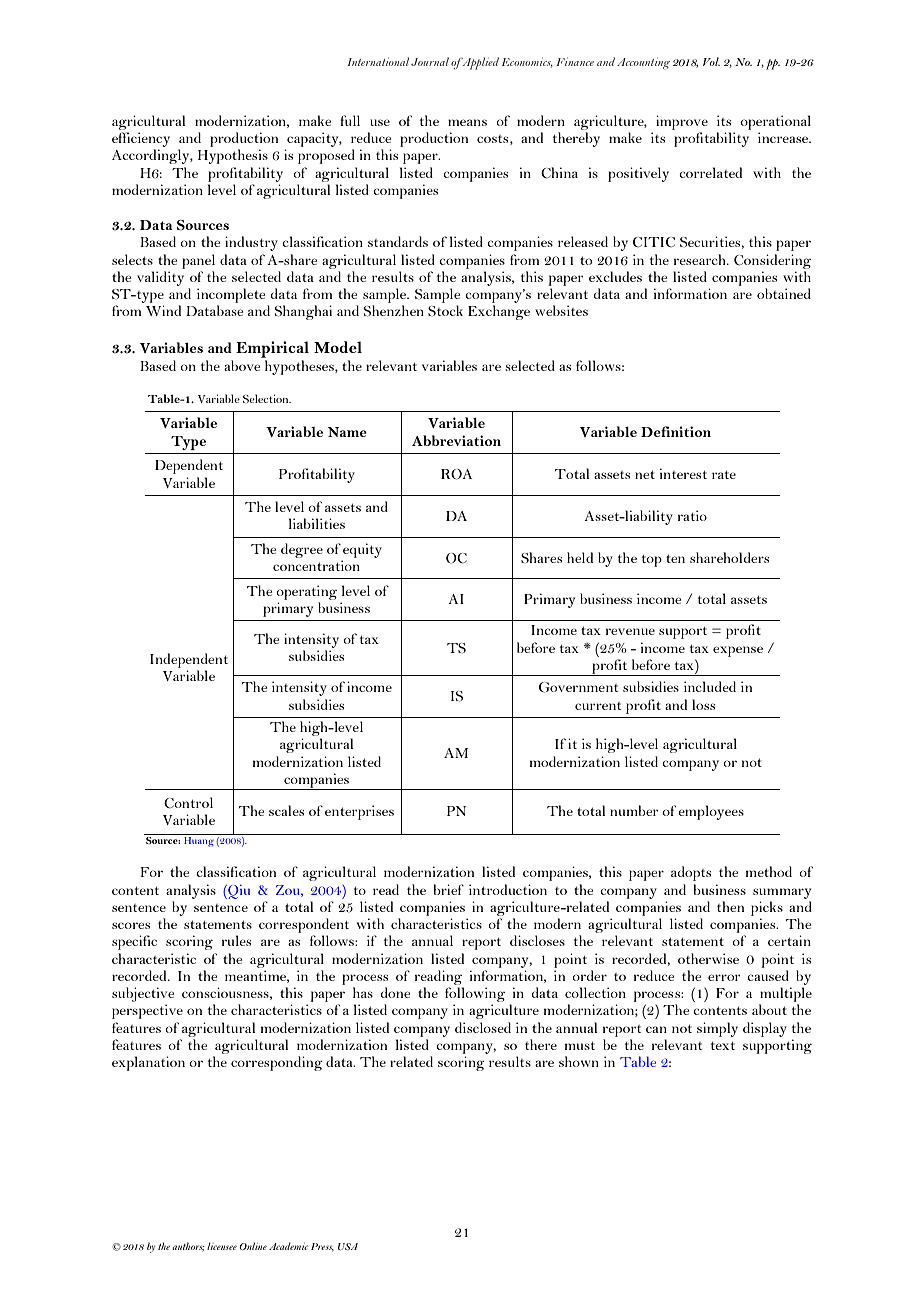  I want to click on Selection, so click(267, 398).
